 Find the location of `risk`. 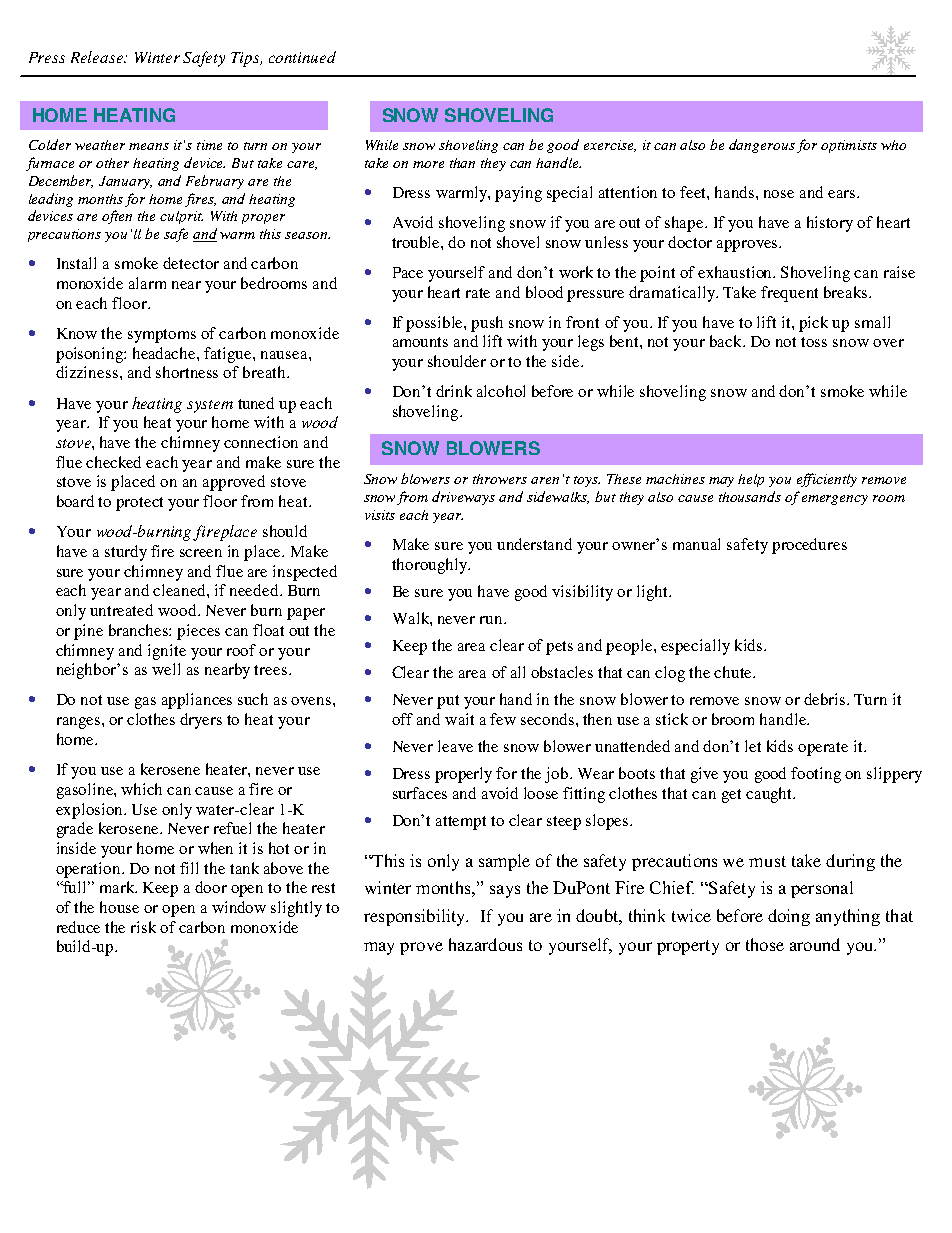

risk is located at coordinates (143, 927).
